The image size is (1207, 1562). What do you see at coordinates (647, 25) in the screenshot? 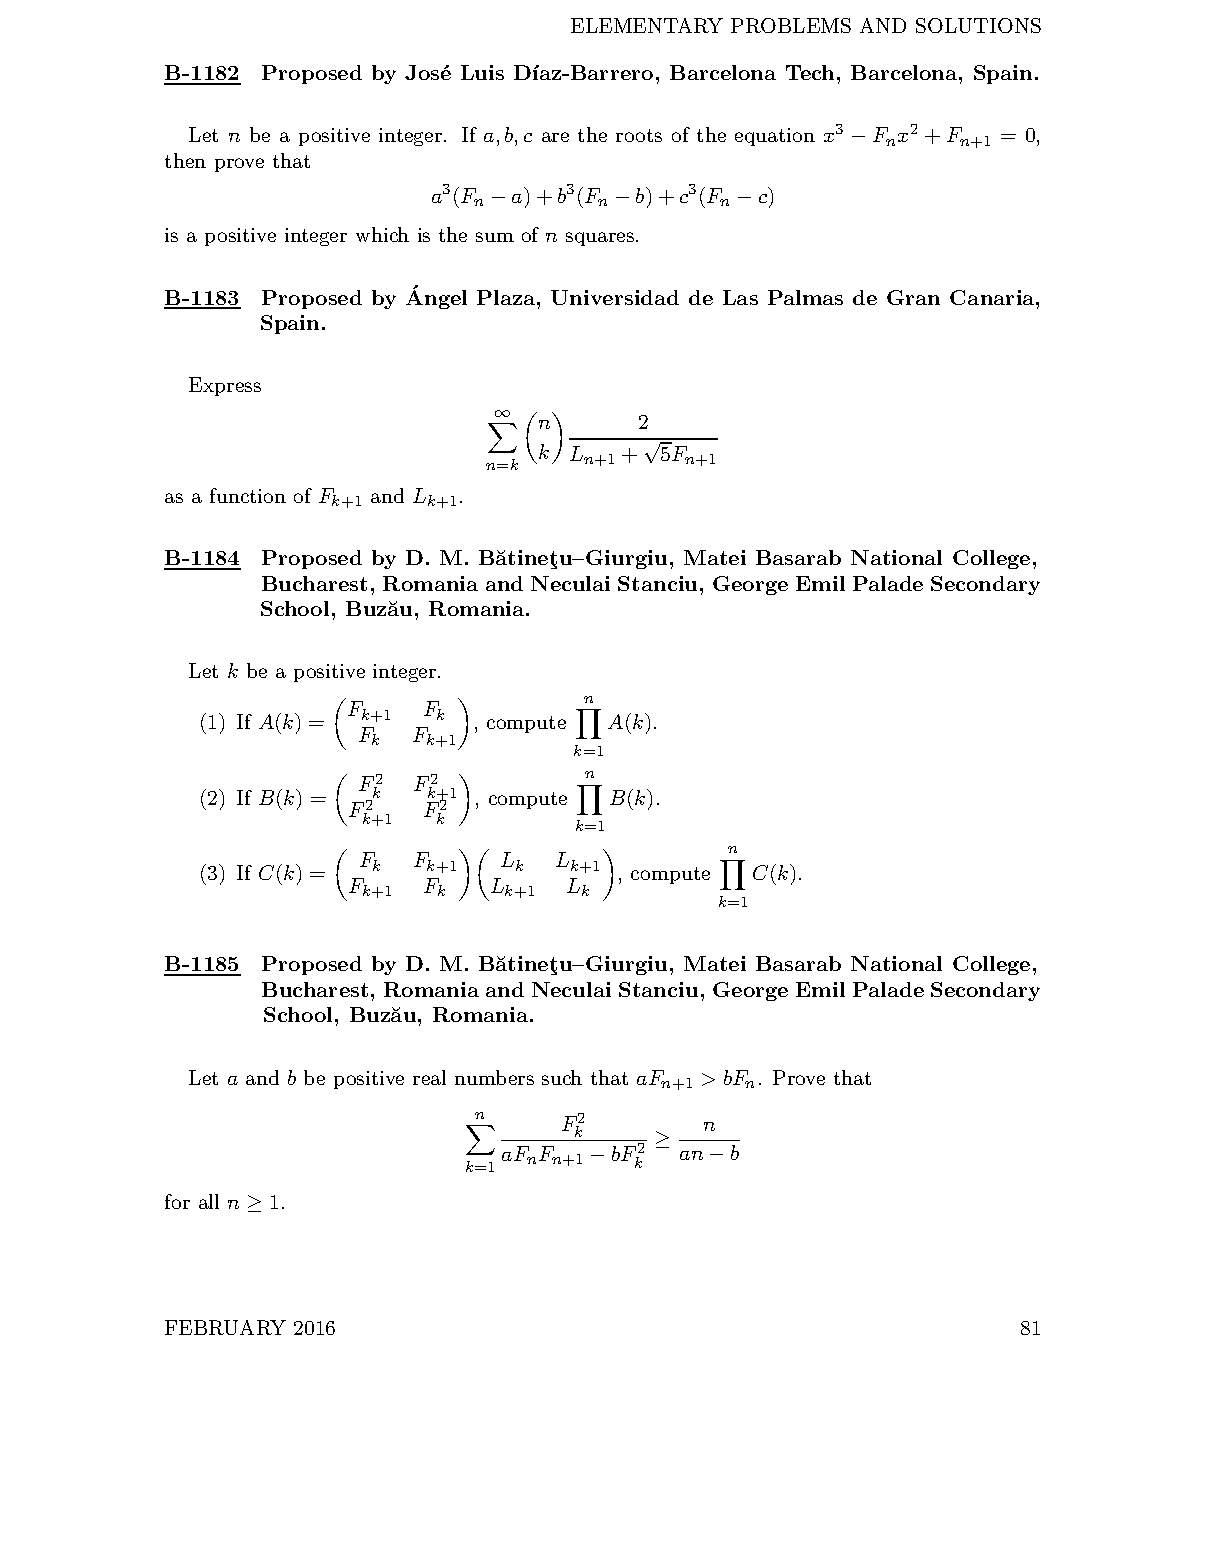
I see `ELEMENTARY` at bounding box center [647, 25].
